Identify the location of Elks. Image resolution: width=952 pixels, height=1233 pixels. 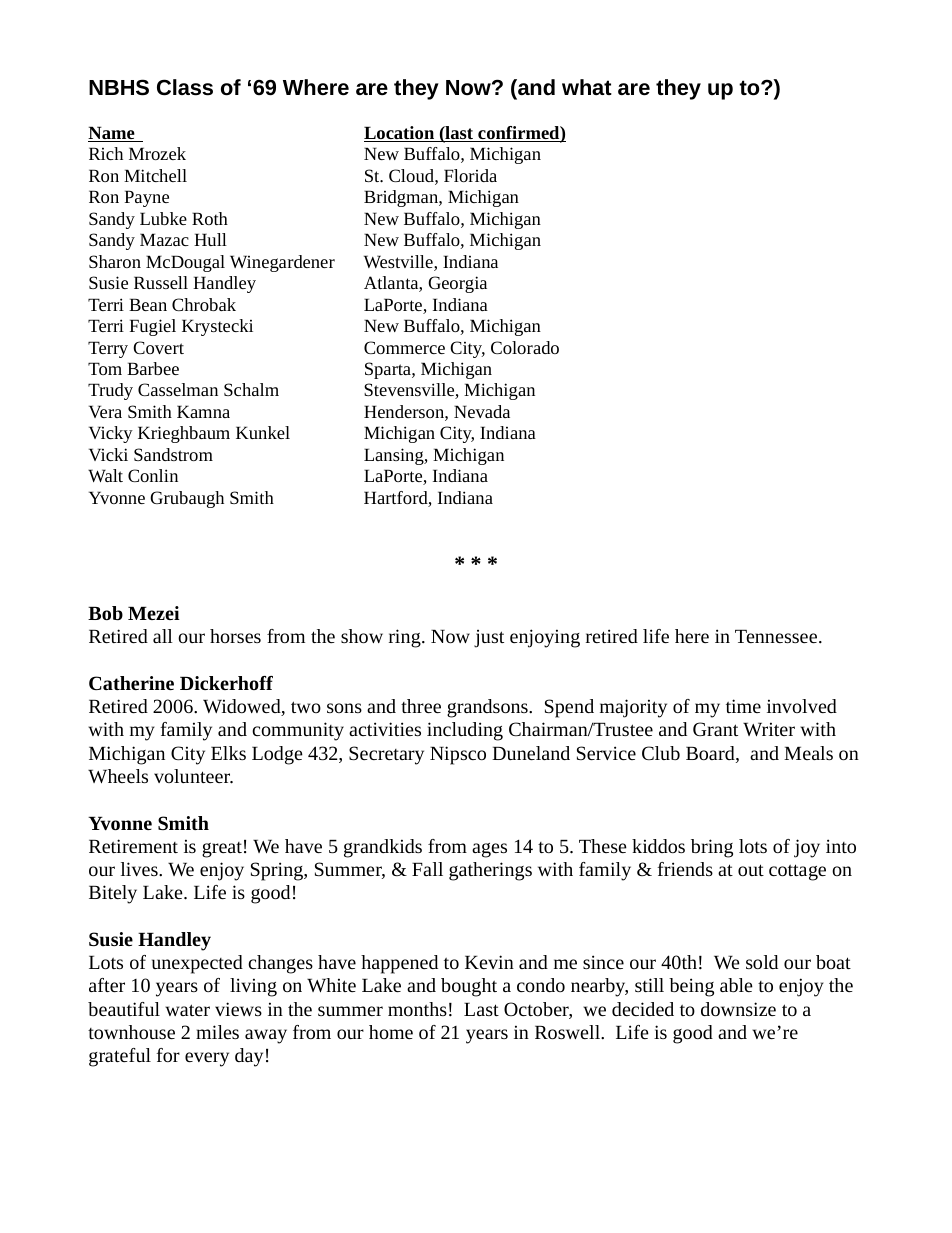
(228, 753).
